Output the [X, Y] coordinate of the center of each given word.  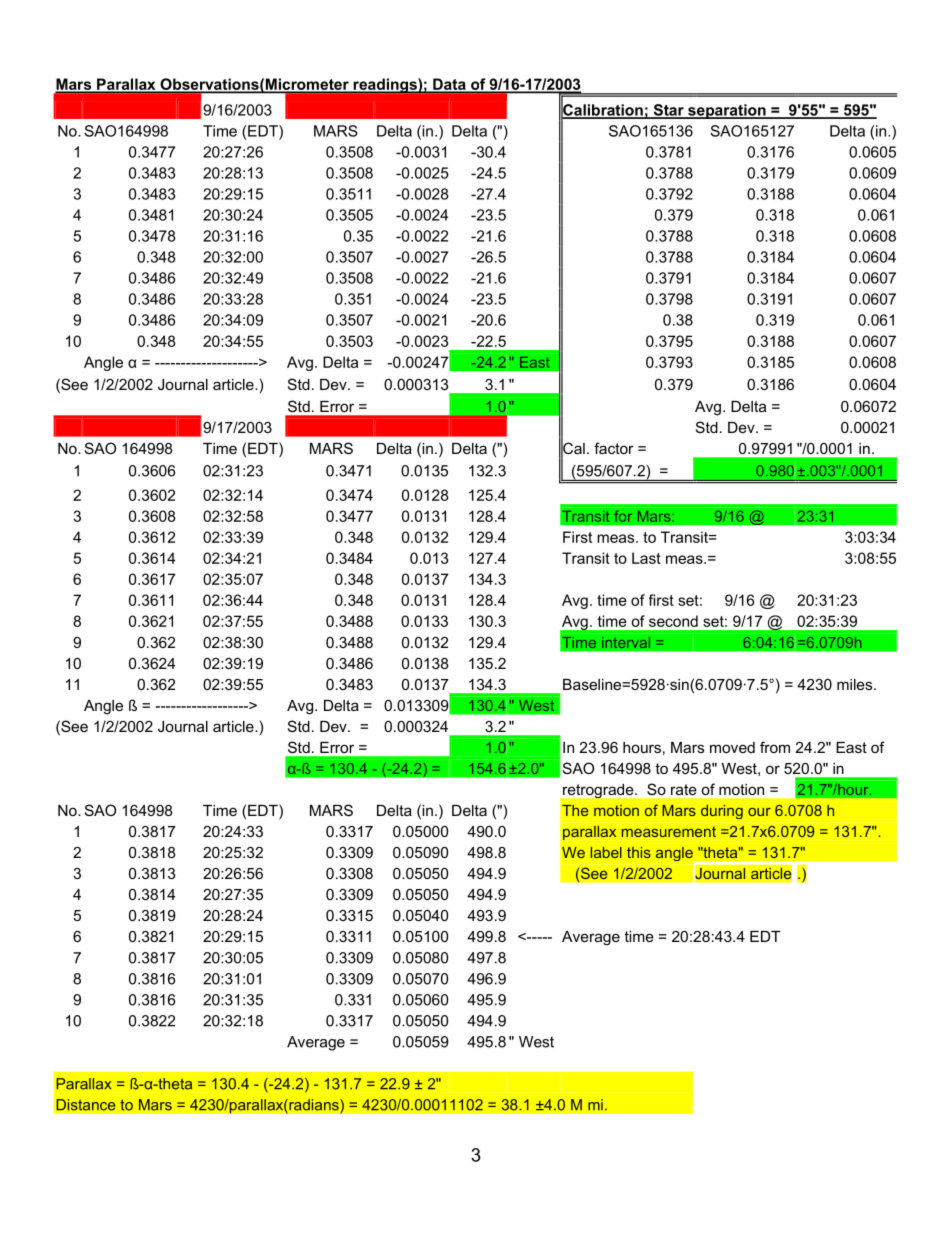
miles [856, 684]
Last [646, 558]
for [623, 516]
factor [614, 448]
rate [683, 789]
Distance [86, 1105]
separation [727, 111]
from [775, 747]
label [606, 852]
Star [668, 111]
